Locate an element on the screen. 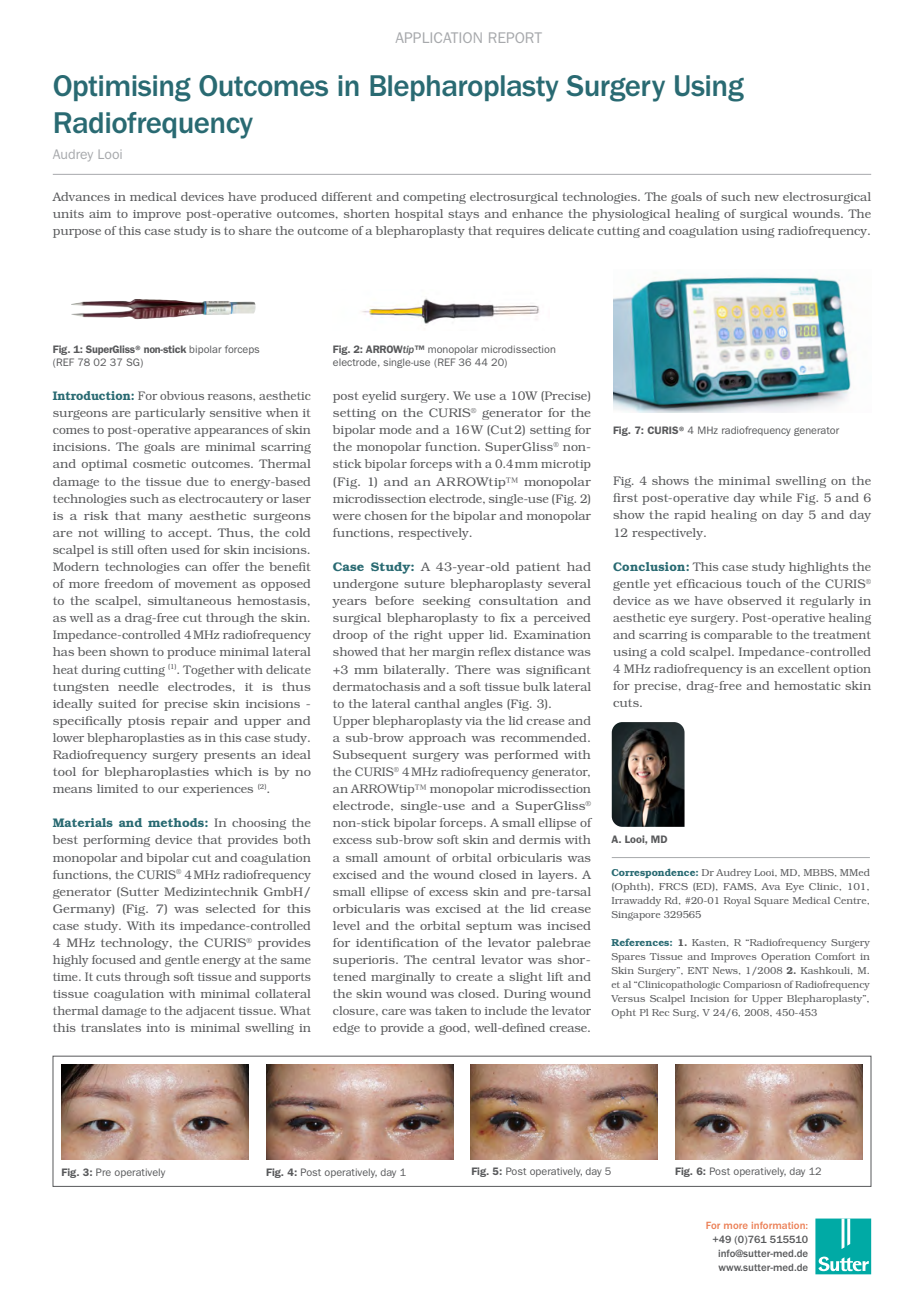 Image resolution: width=924 pixels, height=1308 pixels. REPORT is located at coordinates (515, 37).
